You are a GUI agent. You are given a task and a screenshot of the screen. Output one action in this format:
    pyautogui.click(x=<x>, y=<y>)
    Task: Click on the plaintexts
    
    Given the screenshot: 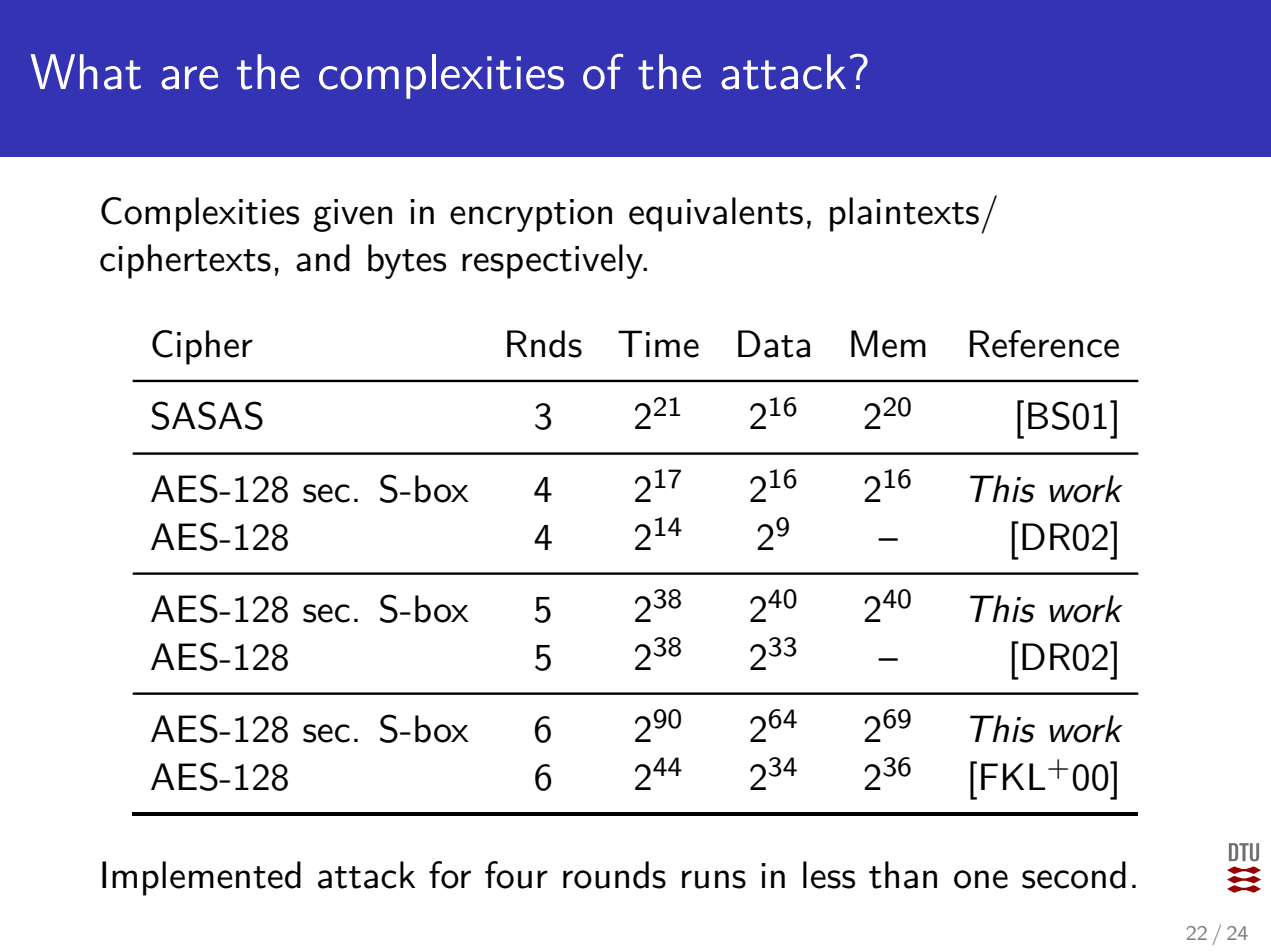 What is the action you would take?
    pyautogui.click(x=904, y=214)
